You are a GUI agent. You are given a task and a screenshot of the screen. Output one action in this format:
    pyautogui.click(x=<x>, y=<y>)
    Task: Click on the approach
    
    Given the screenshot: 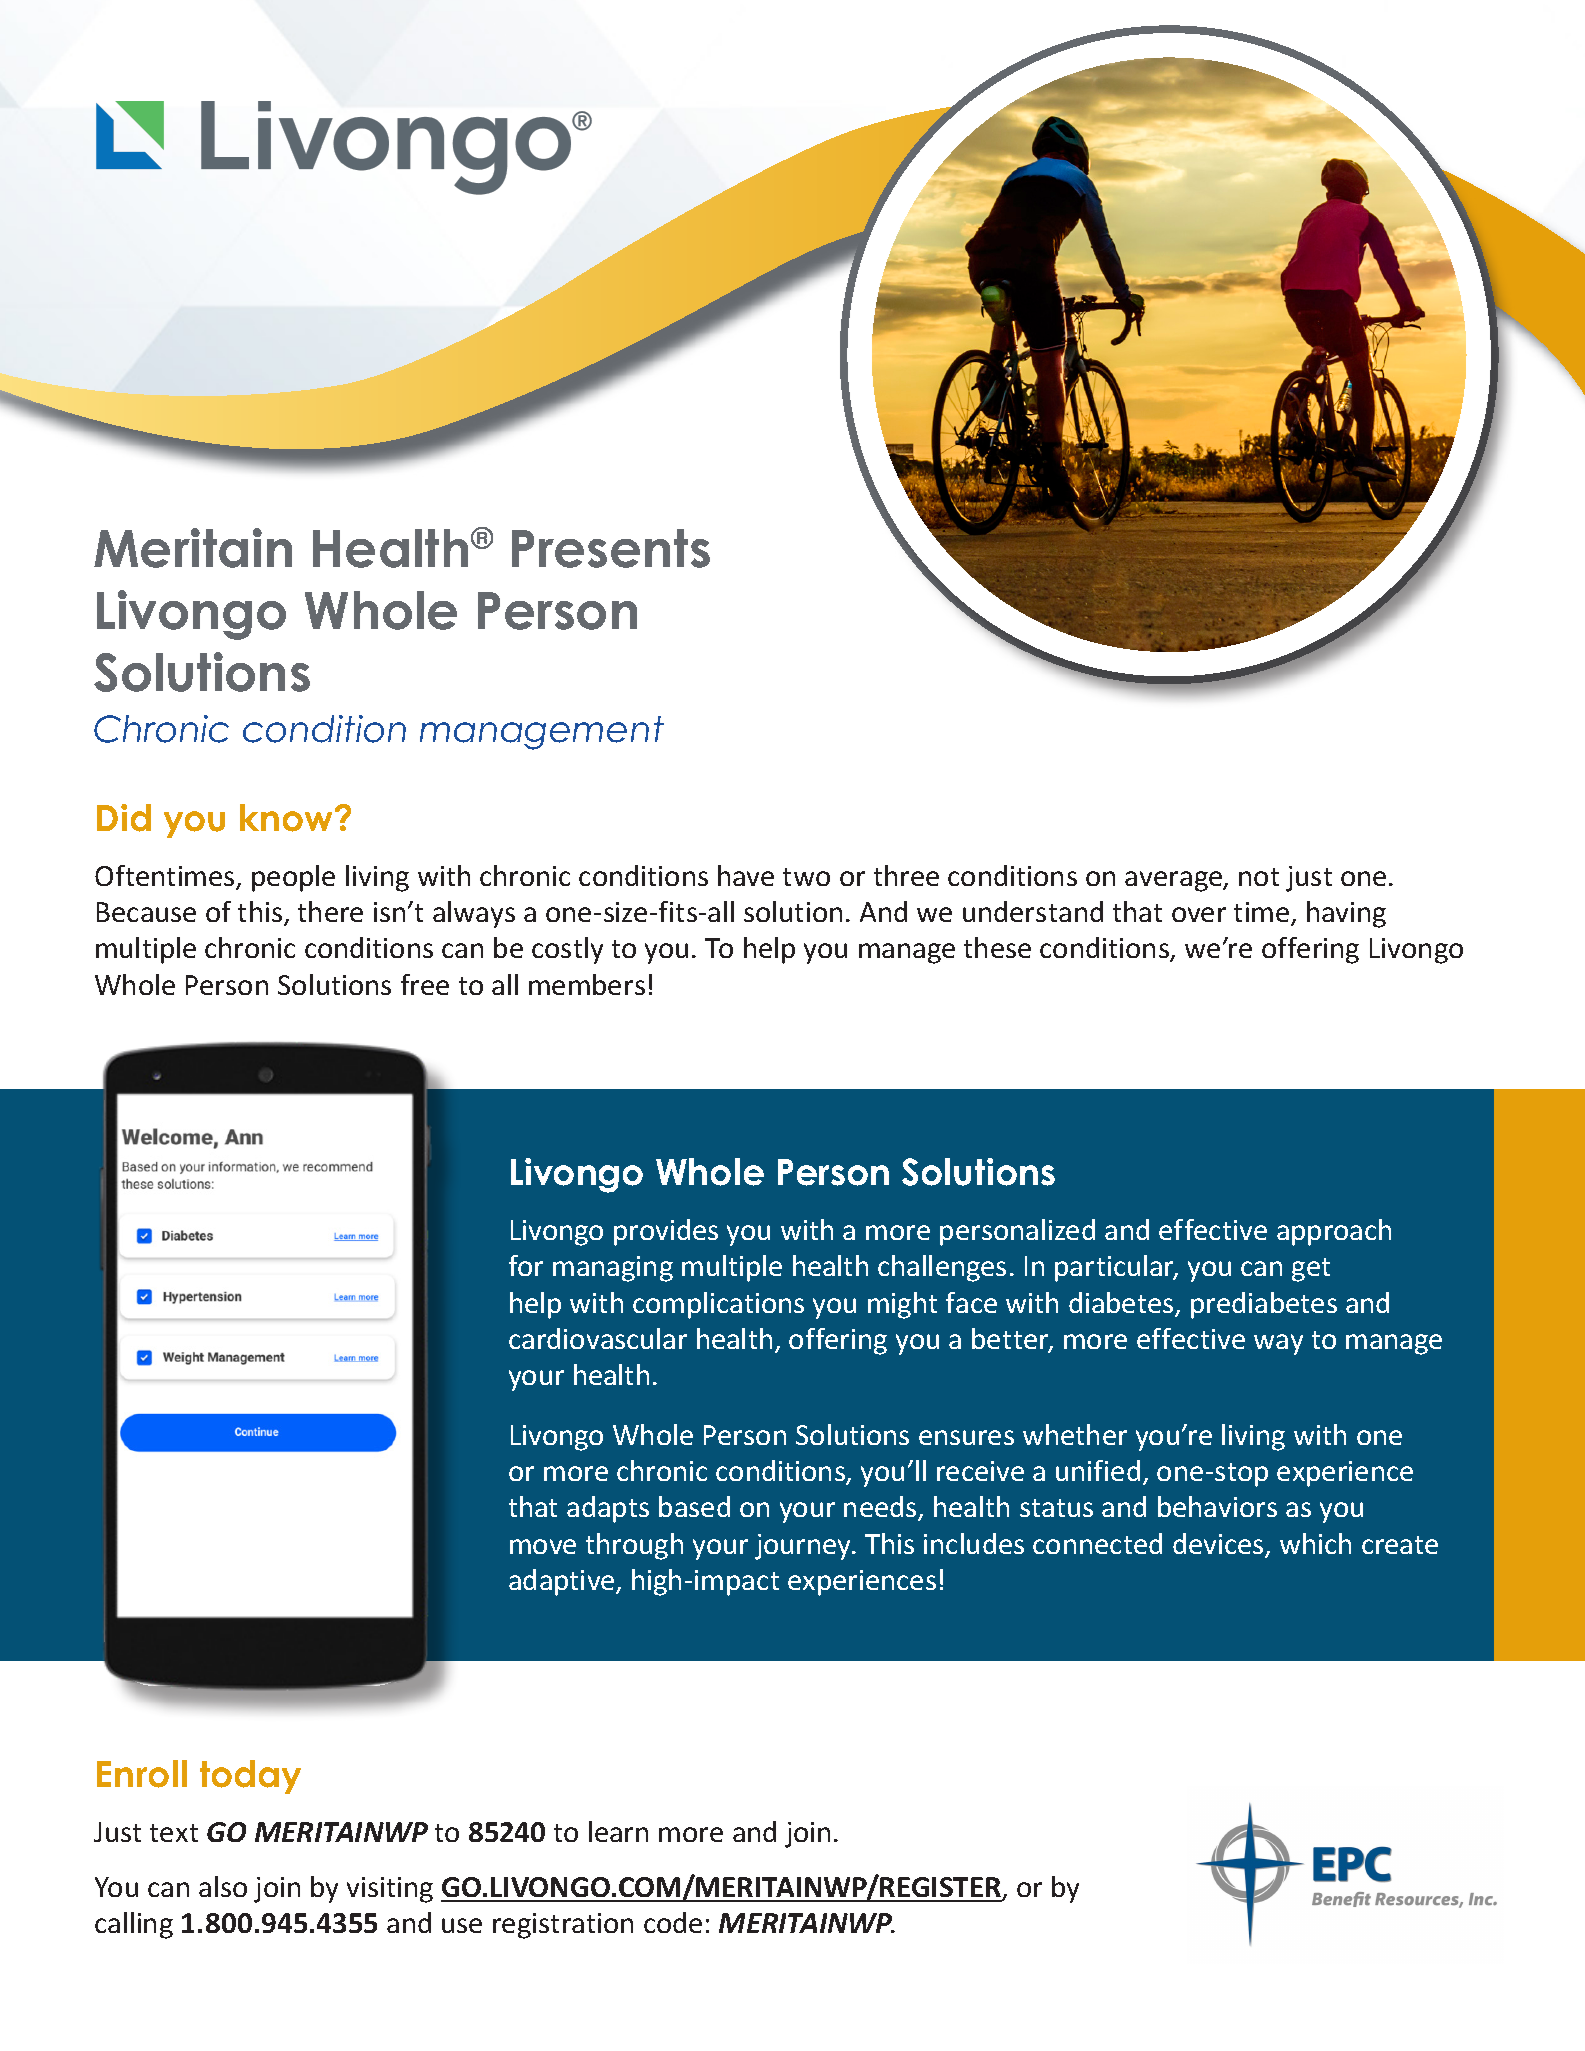 What is the action you would take?
    pyautogui.click(x=1334, y=1232)
